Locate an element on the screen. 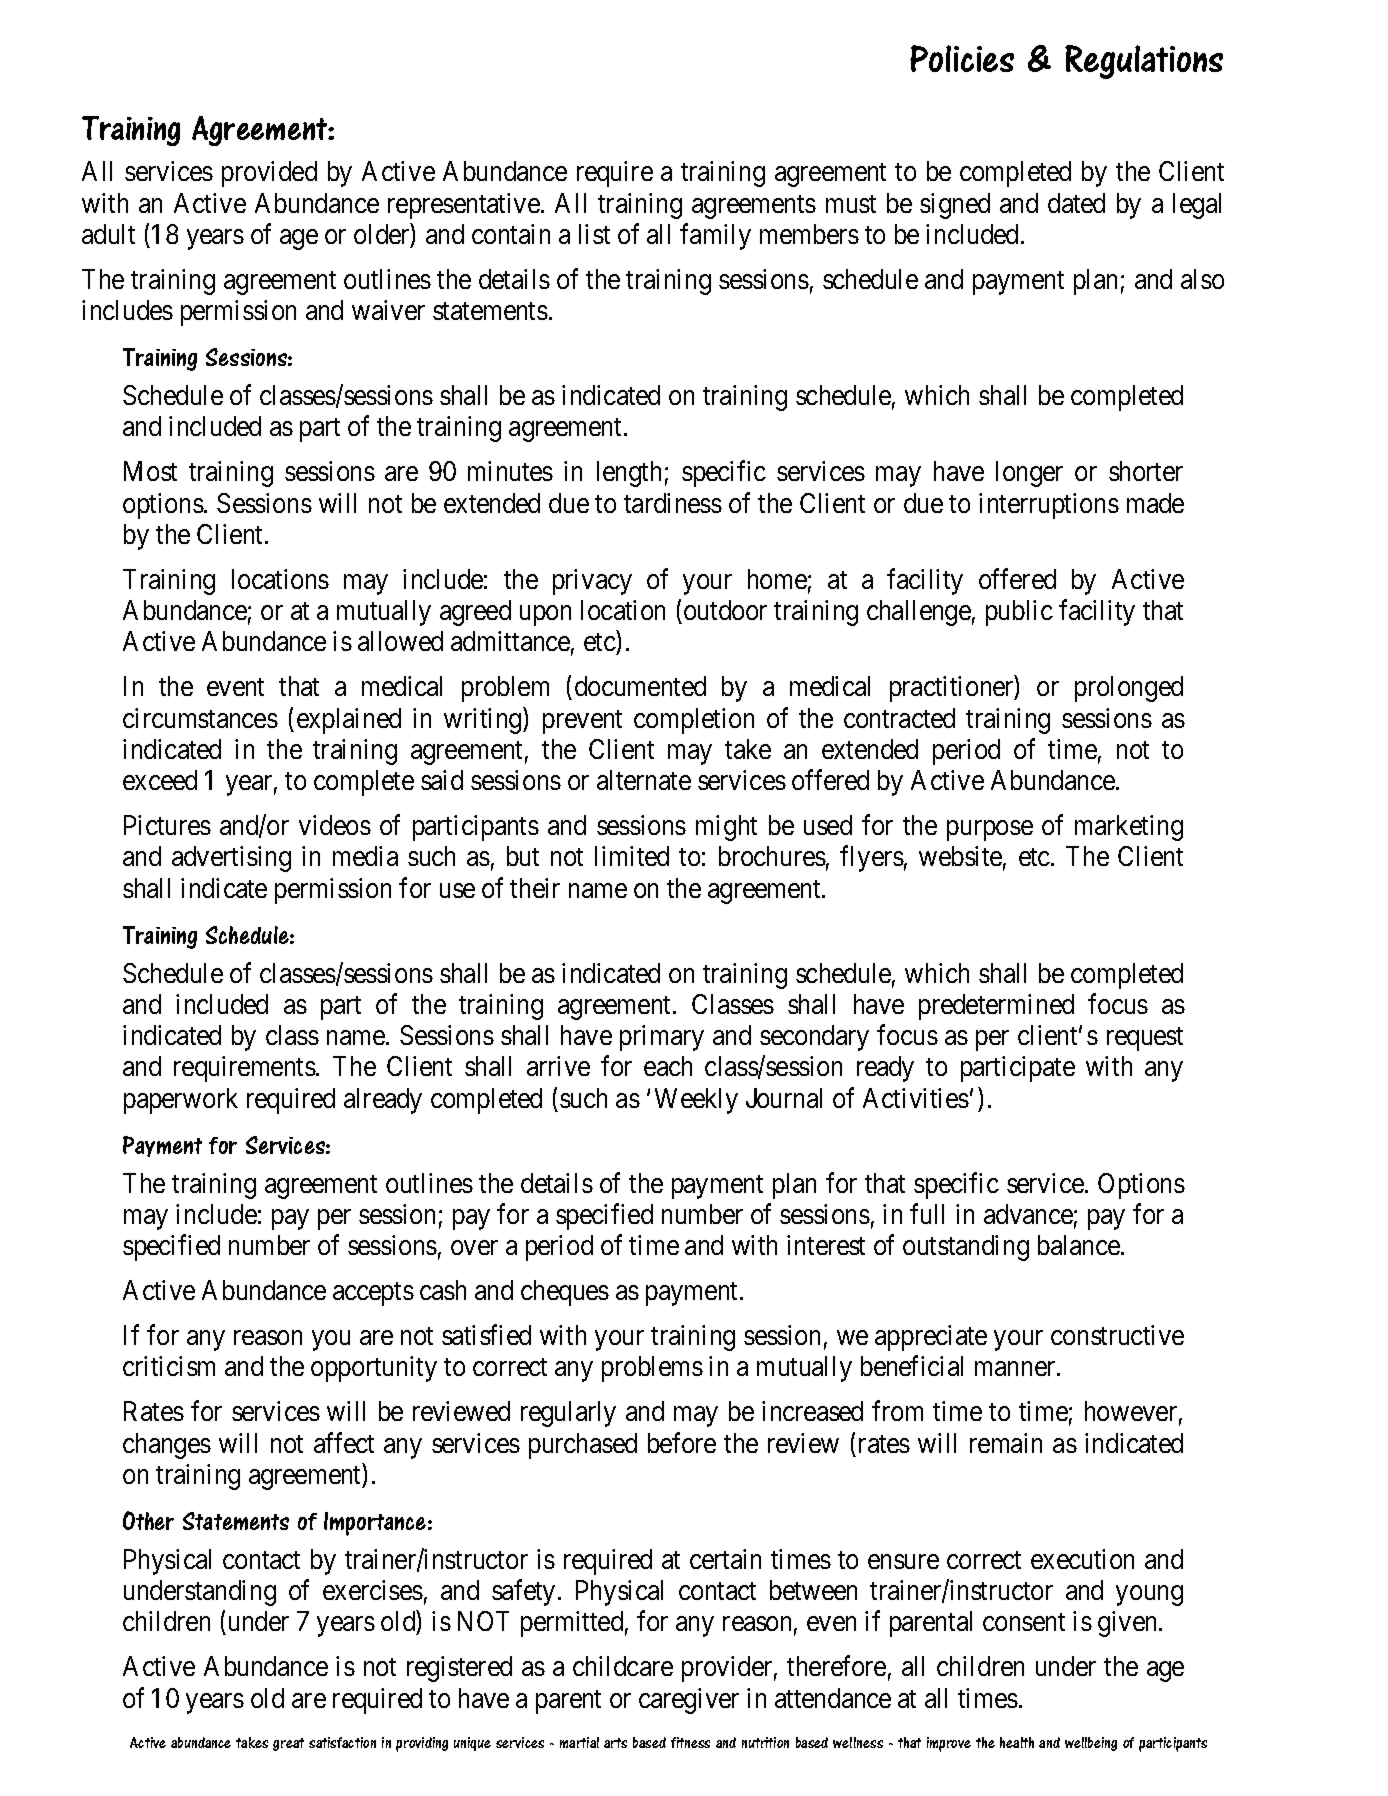 The image size is (1388, 1796). marketing is located at coordinates (1129, 828).
